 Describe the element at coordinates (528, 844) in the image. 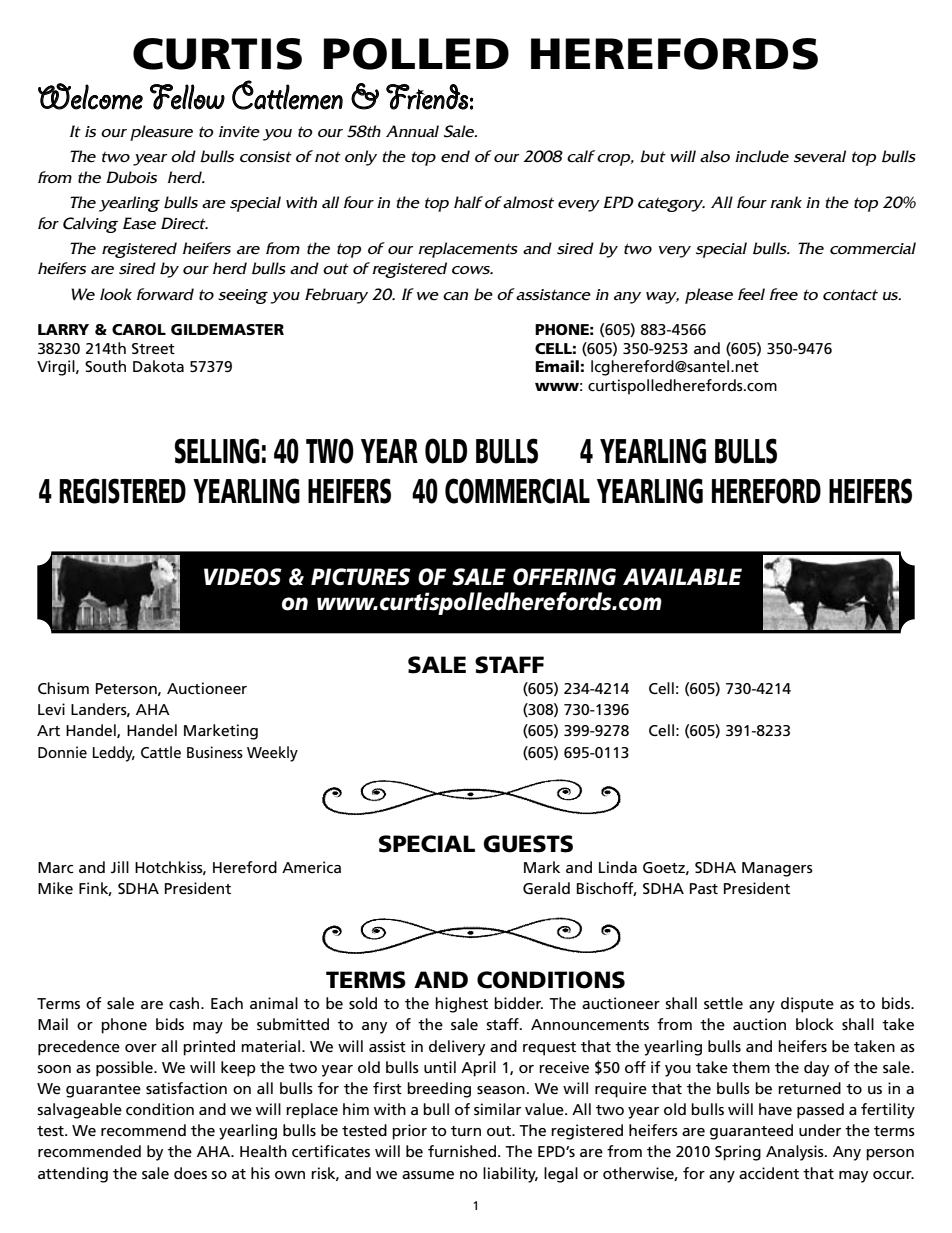

I see `GUESTS` at that location.
